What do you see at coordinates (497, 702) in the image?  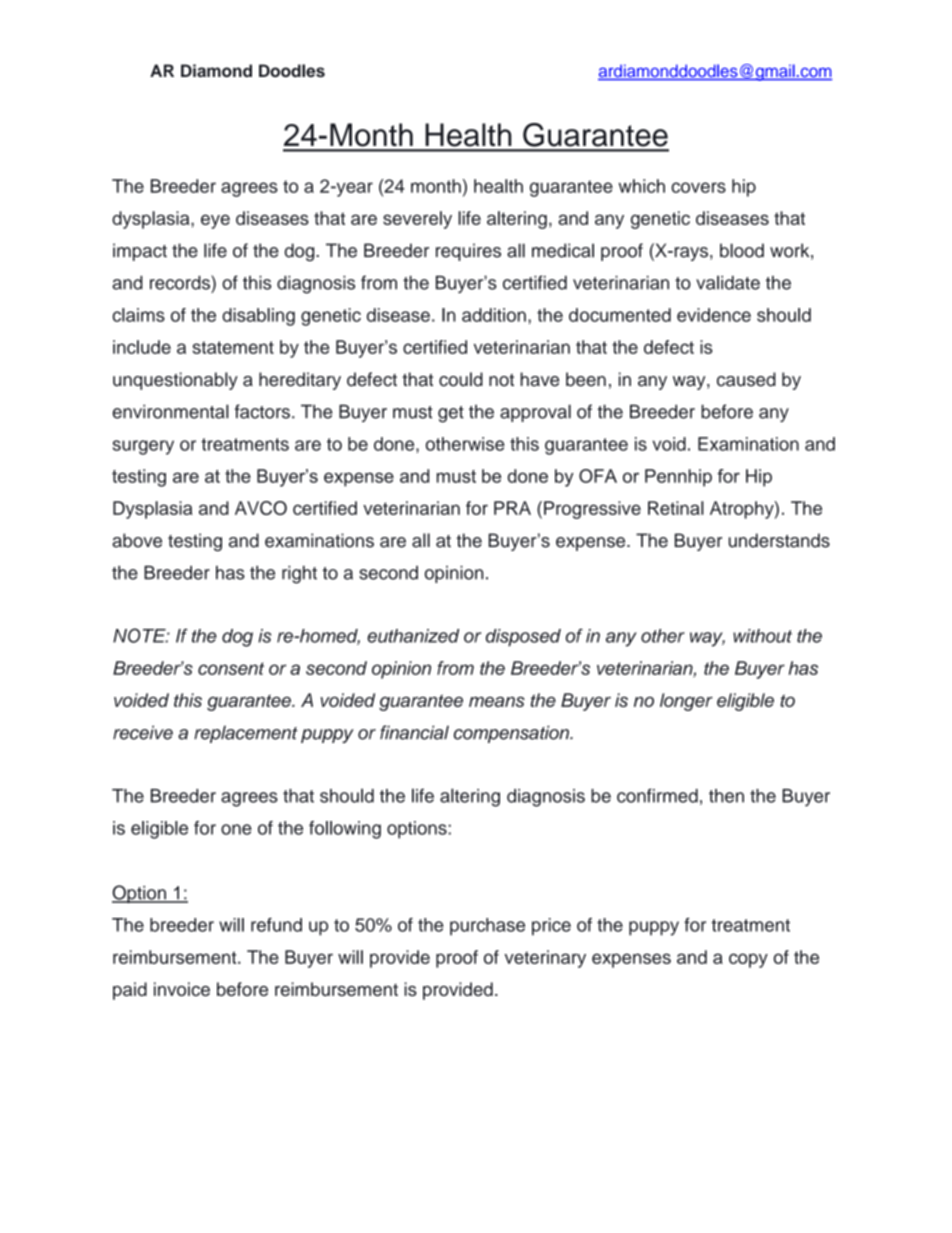 I see `means` at bounding box center [497, 702].
